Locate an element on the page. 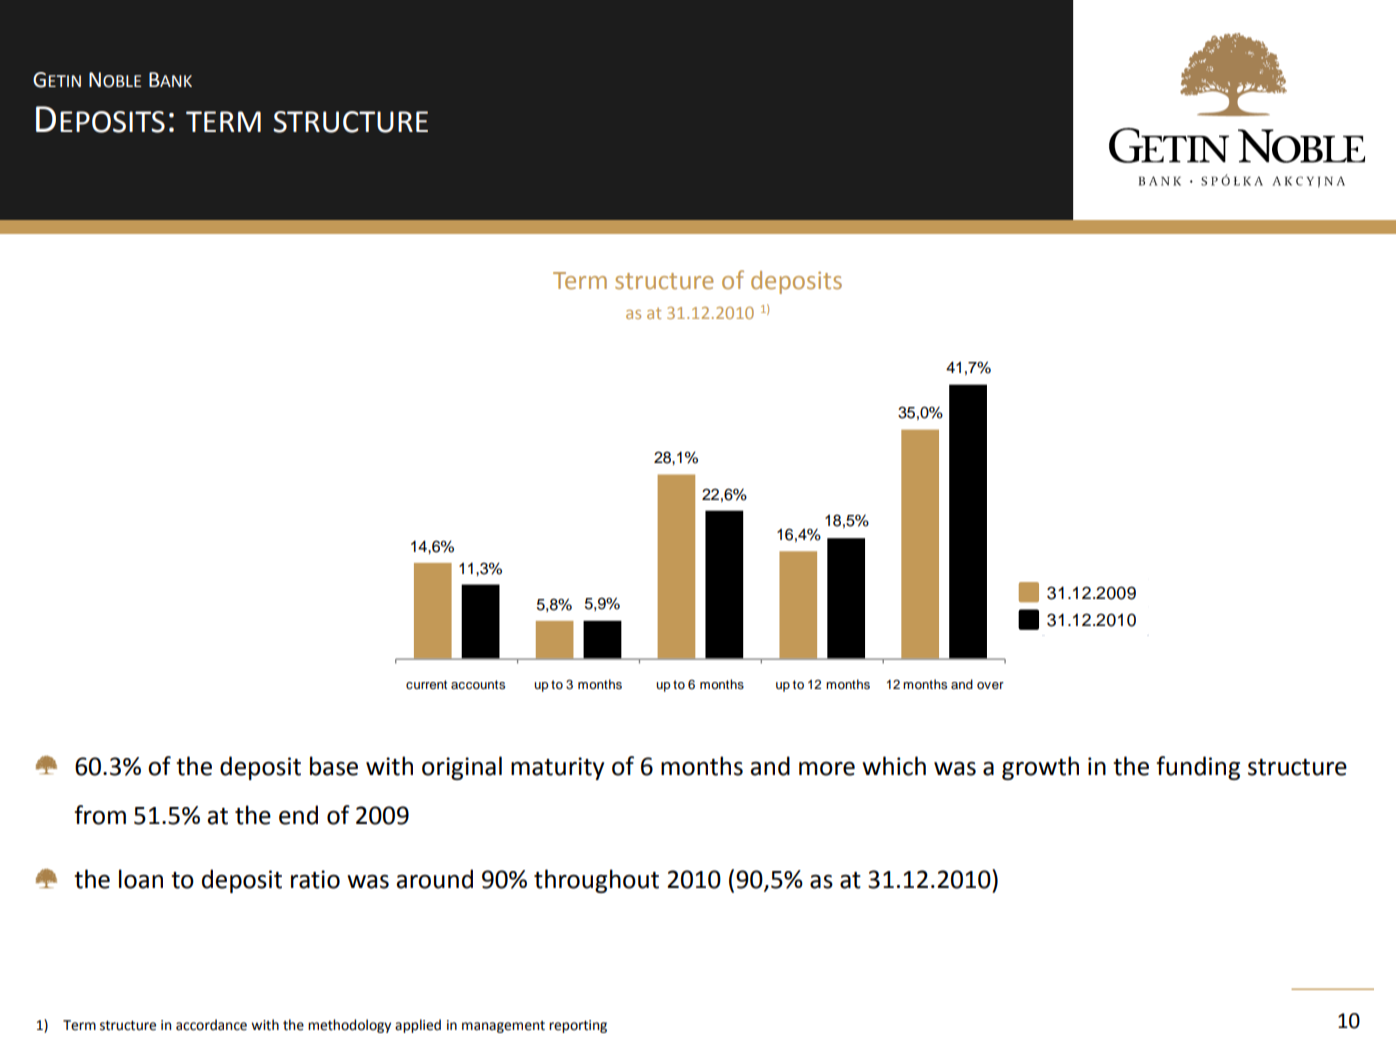 This image has width=1396, height=1047. throughout is located at coordinates (596, 881).
